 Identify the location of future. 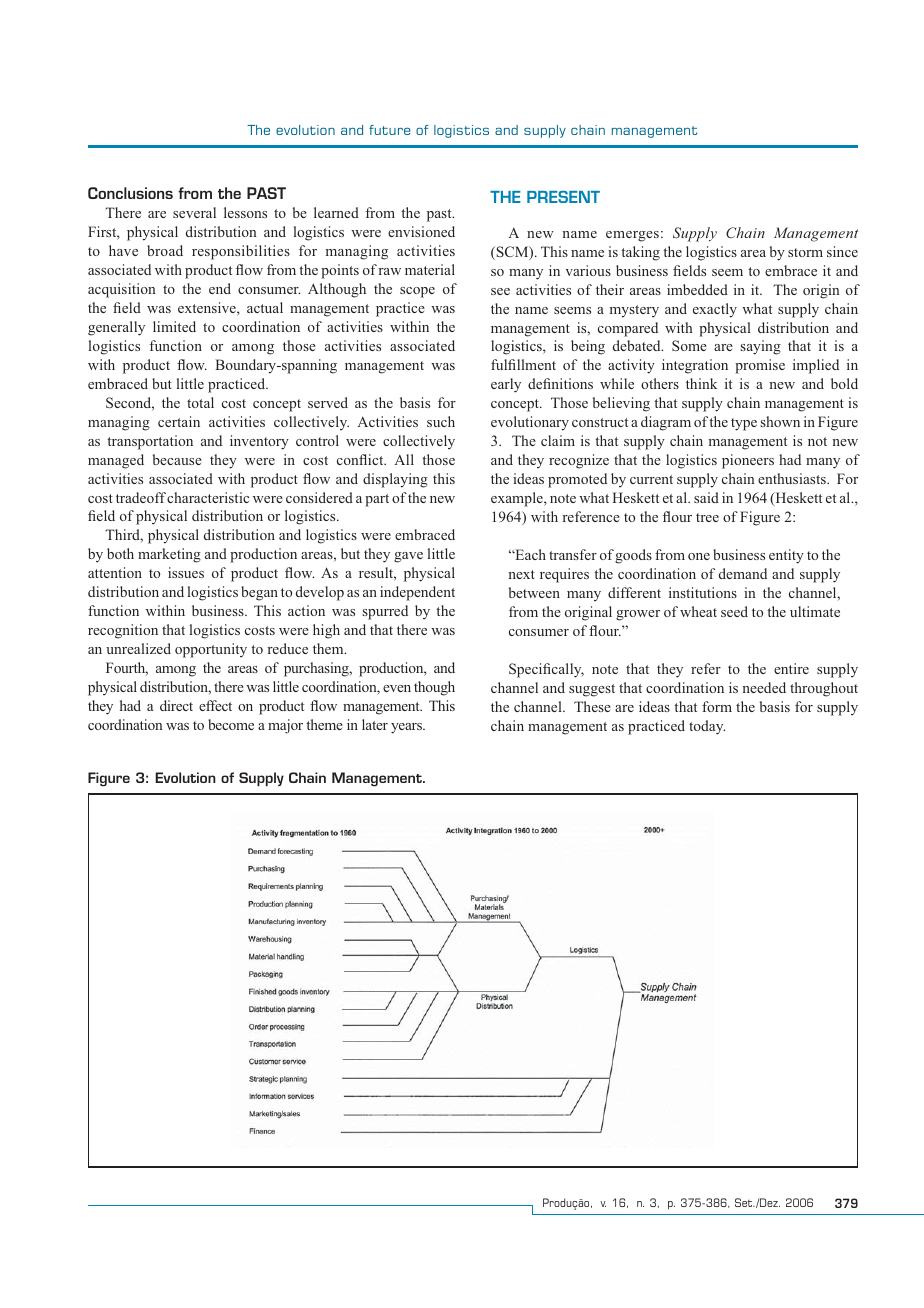
(390, 130).
